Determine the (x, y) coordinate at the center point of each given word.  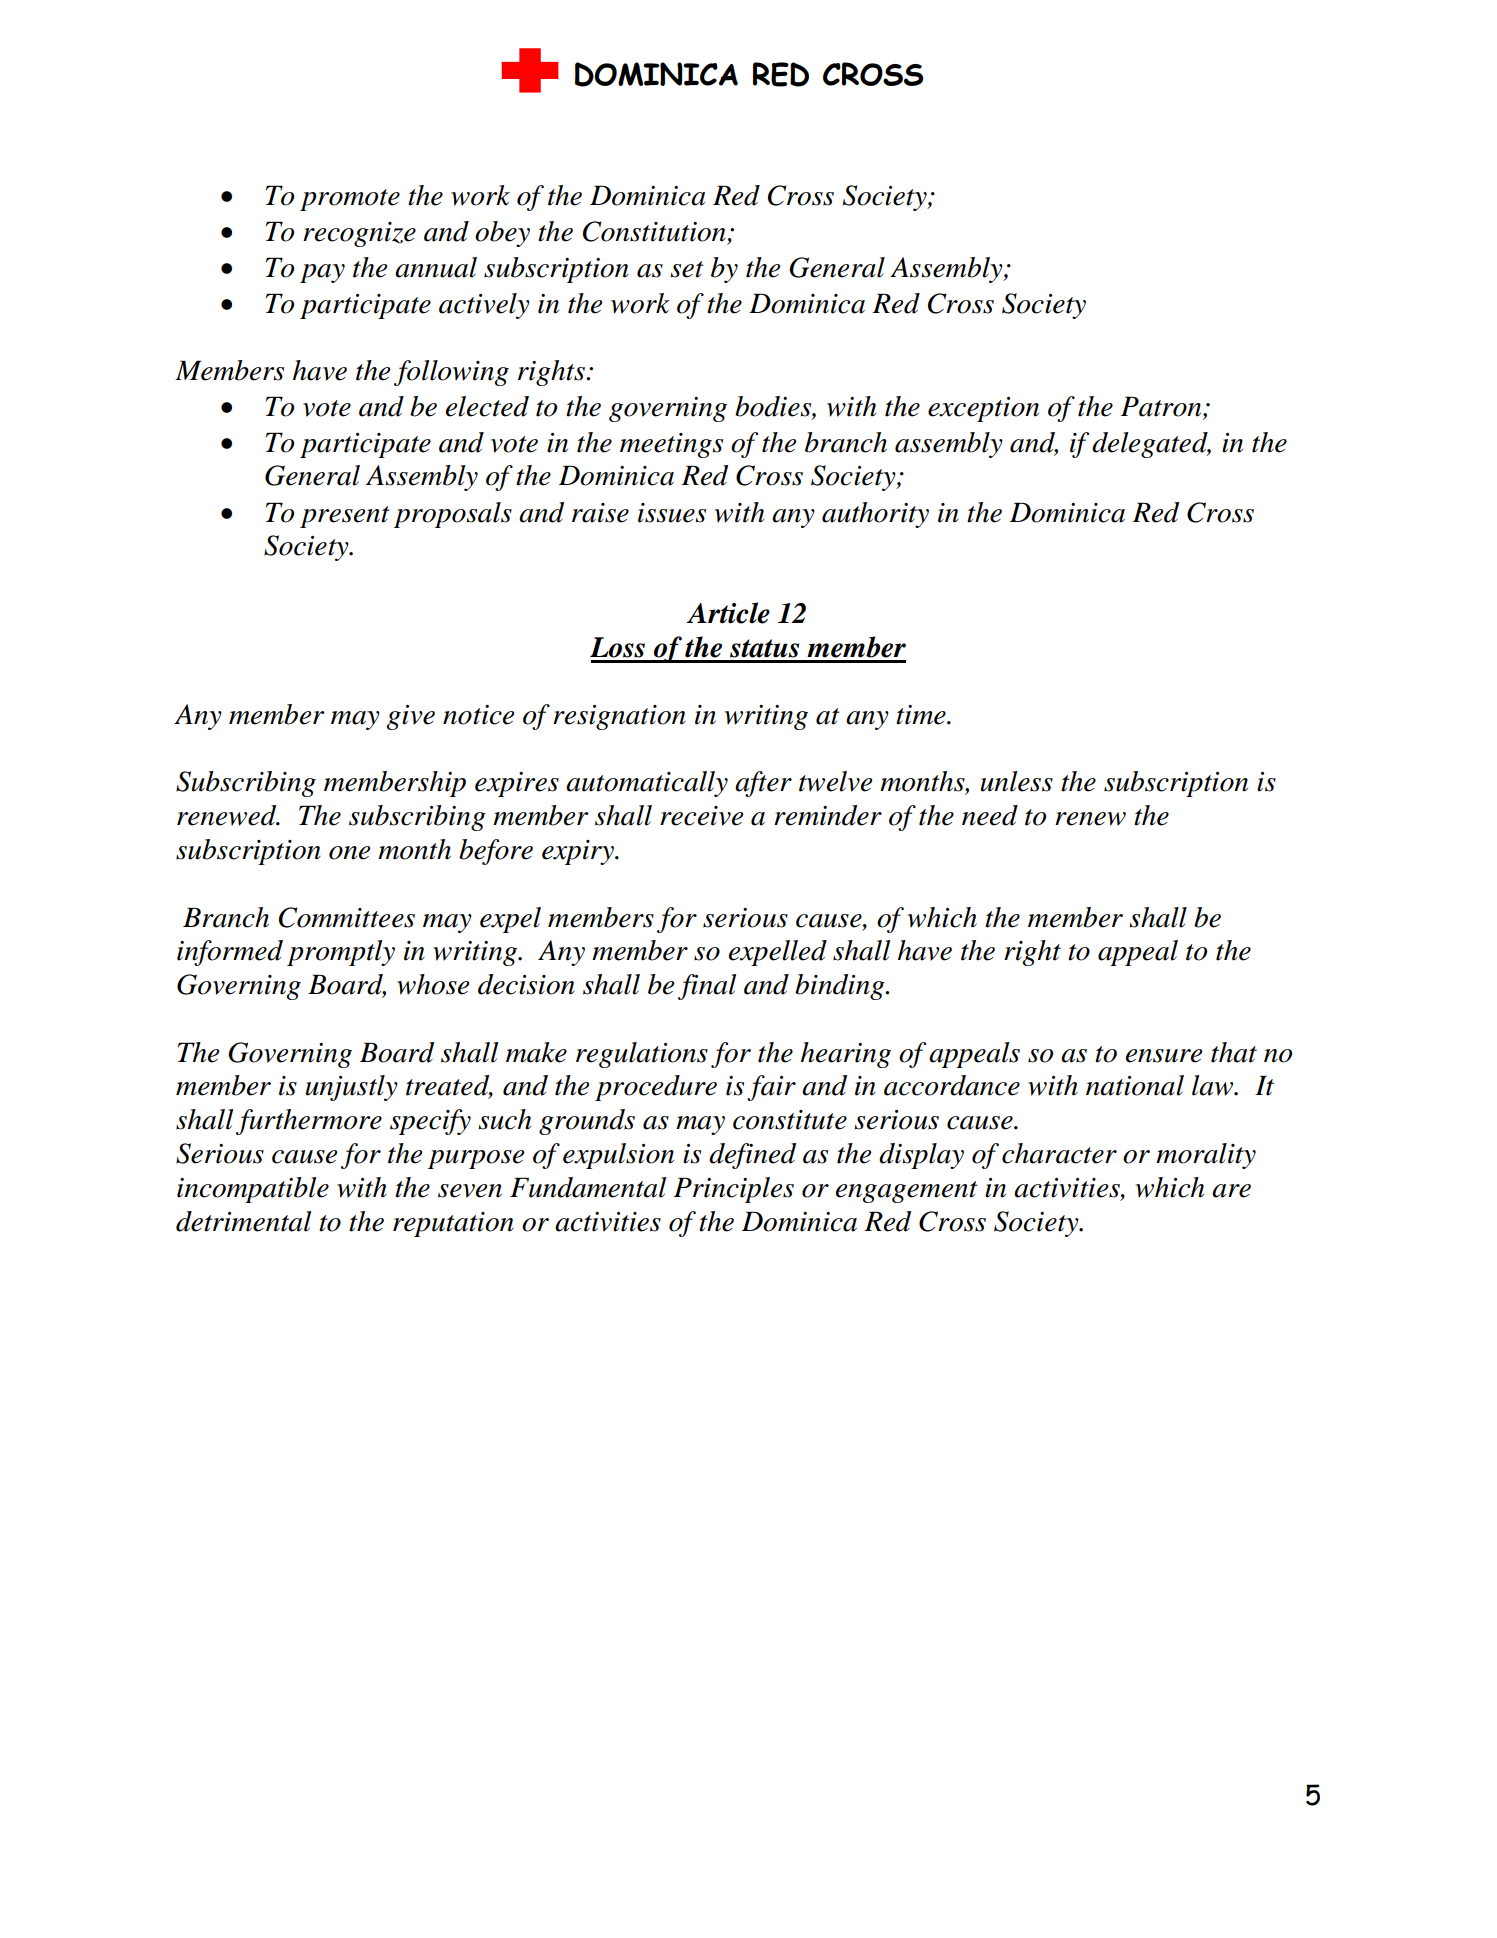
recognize (359, 234)
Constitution (654, 231)
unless (1017, 781)
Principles (733, 1190)
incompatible (253, 1190)
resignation (619, 717)
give (411, 717)
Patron (1162, 407)
